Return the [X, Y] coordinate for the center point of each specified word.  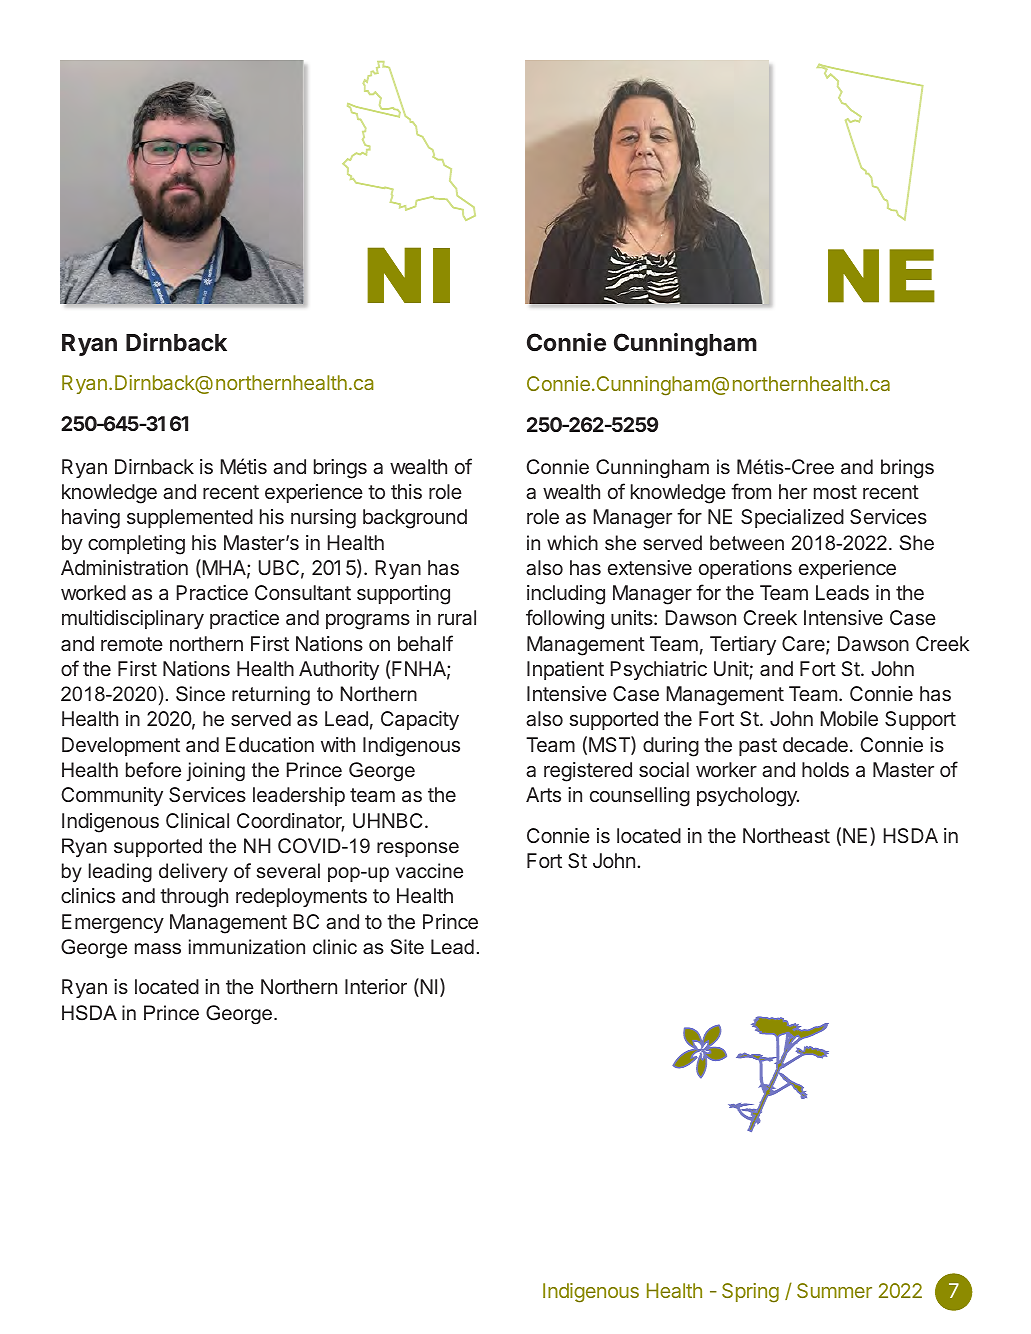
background [415, 519]
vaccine [429, 870]
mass [158, 948]
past [758, 747]
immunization [247, 946]
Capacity [420, 720]
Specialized [792, 518]
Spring [750, 1293]
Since [200, 694]
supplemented [190, 518]
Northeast [786, 835]
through [194, 898]
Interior [376, 986]
